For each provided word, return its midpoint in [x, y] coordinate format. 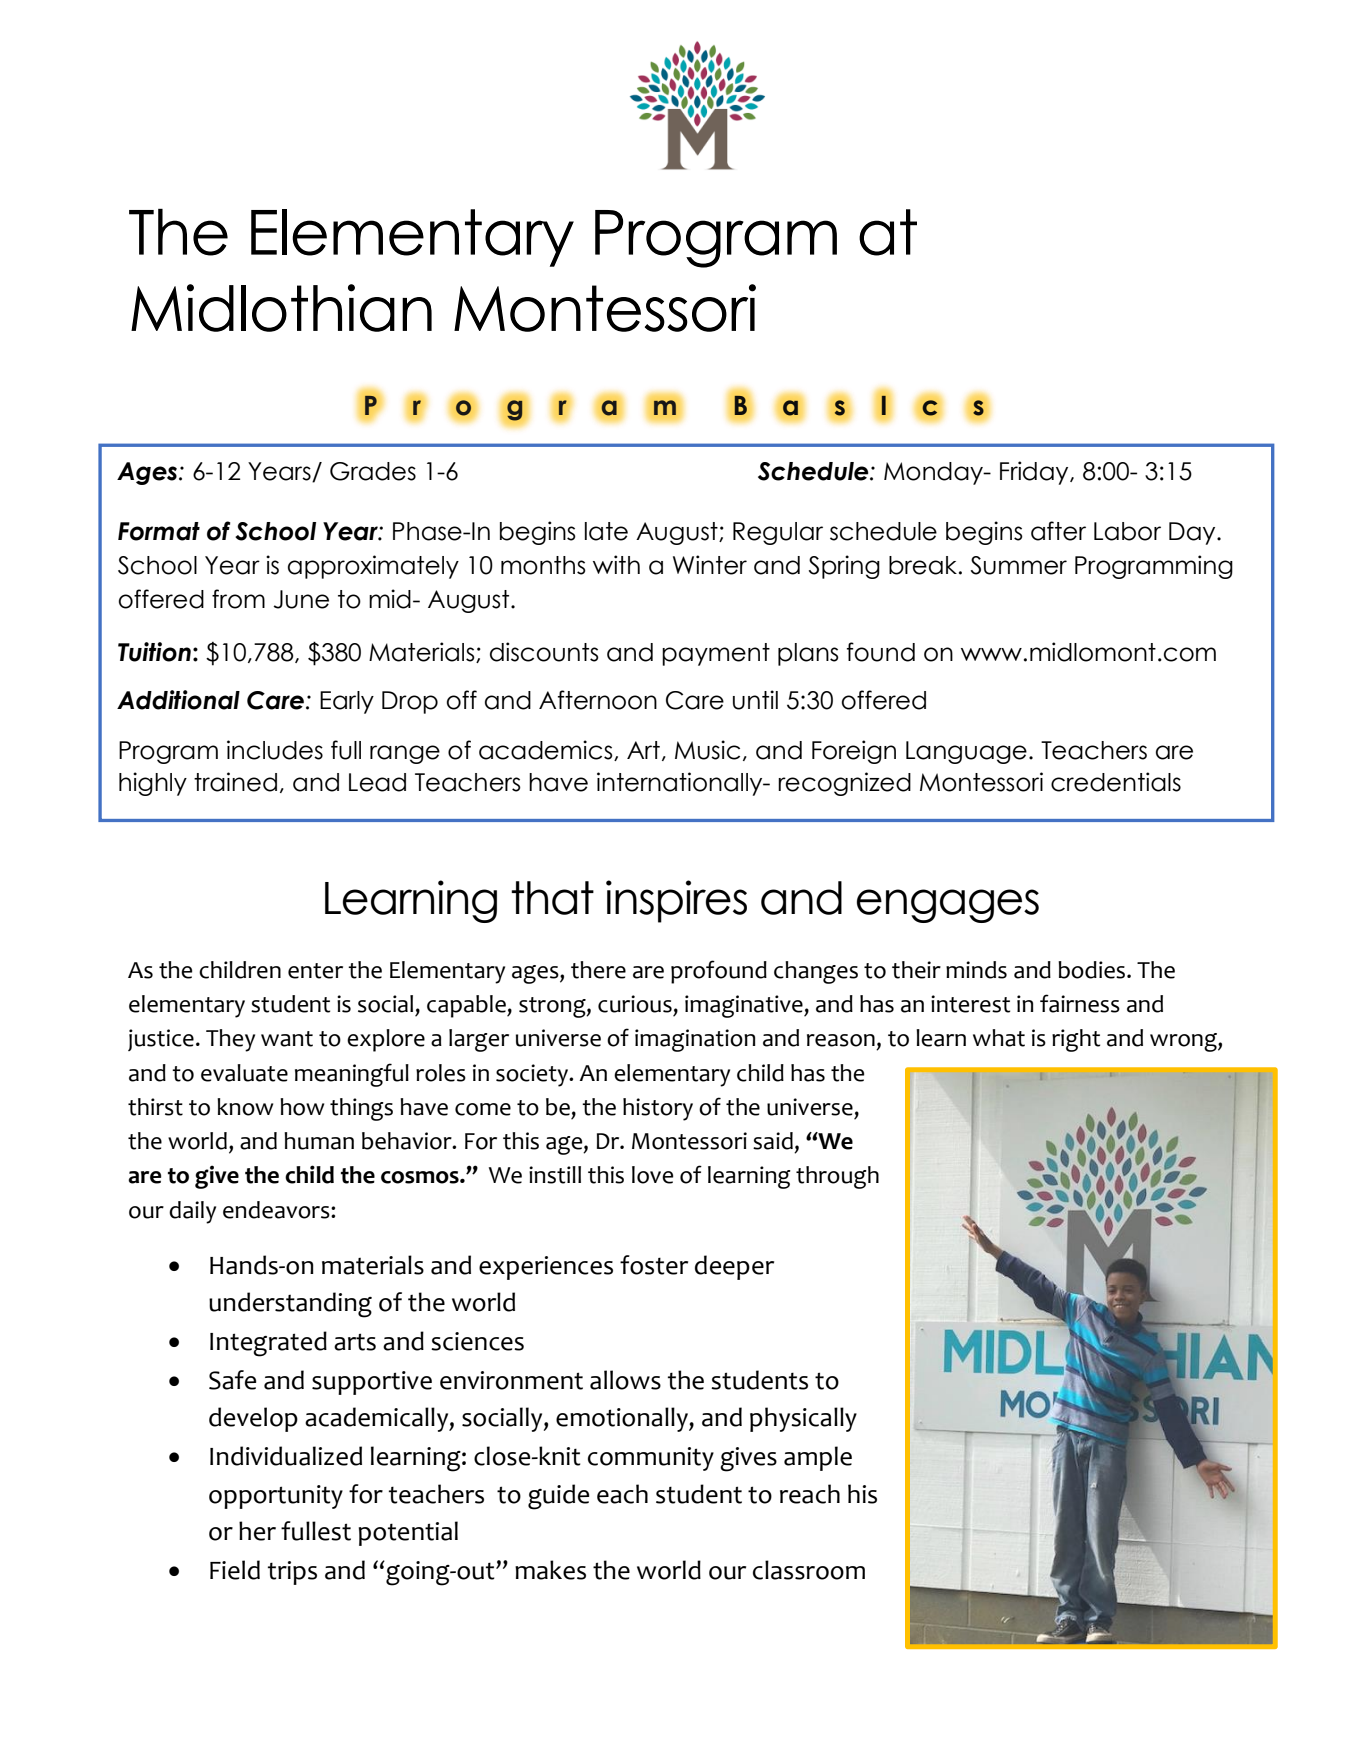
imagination [695, 1040]
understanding [290, 1305]
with [616, 564]
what [999, 1038]
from [238, 599]
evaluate [244, 1073]
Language [966, 752]
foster [654, 1265]
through [837, 1177]
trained [235, 782]
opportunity [276, 1497]
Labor [1127, 531]
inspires [676, 901]
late [606, 531]
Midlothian [281, 308]
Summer [1019, 565]
